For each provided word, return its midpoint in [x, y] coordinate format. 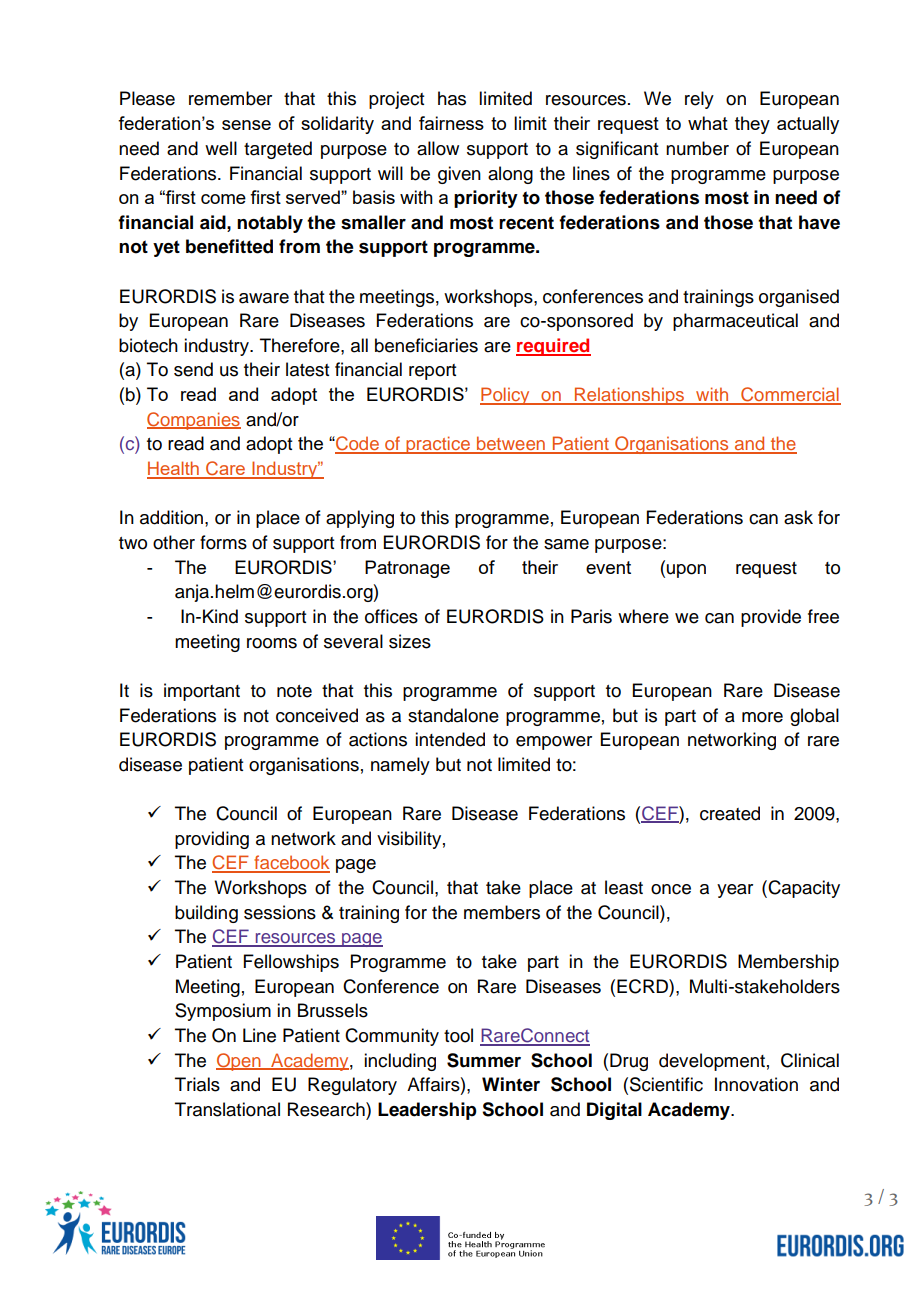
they [752, 125]
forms [223, 542]
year [735, 891]
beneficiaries [426, 345]
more [762, 717]
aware [264, 298]
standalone [453, 715]
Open [239, 1062]
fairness [451, 123]
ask [798, 517]
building [206, 914]
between [511, 444]
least [624, 887]
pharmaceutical [735, 322]
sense [246, 125]
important [202, 692]
